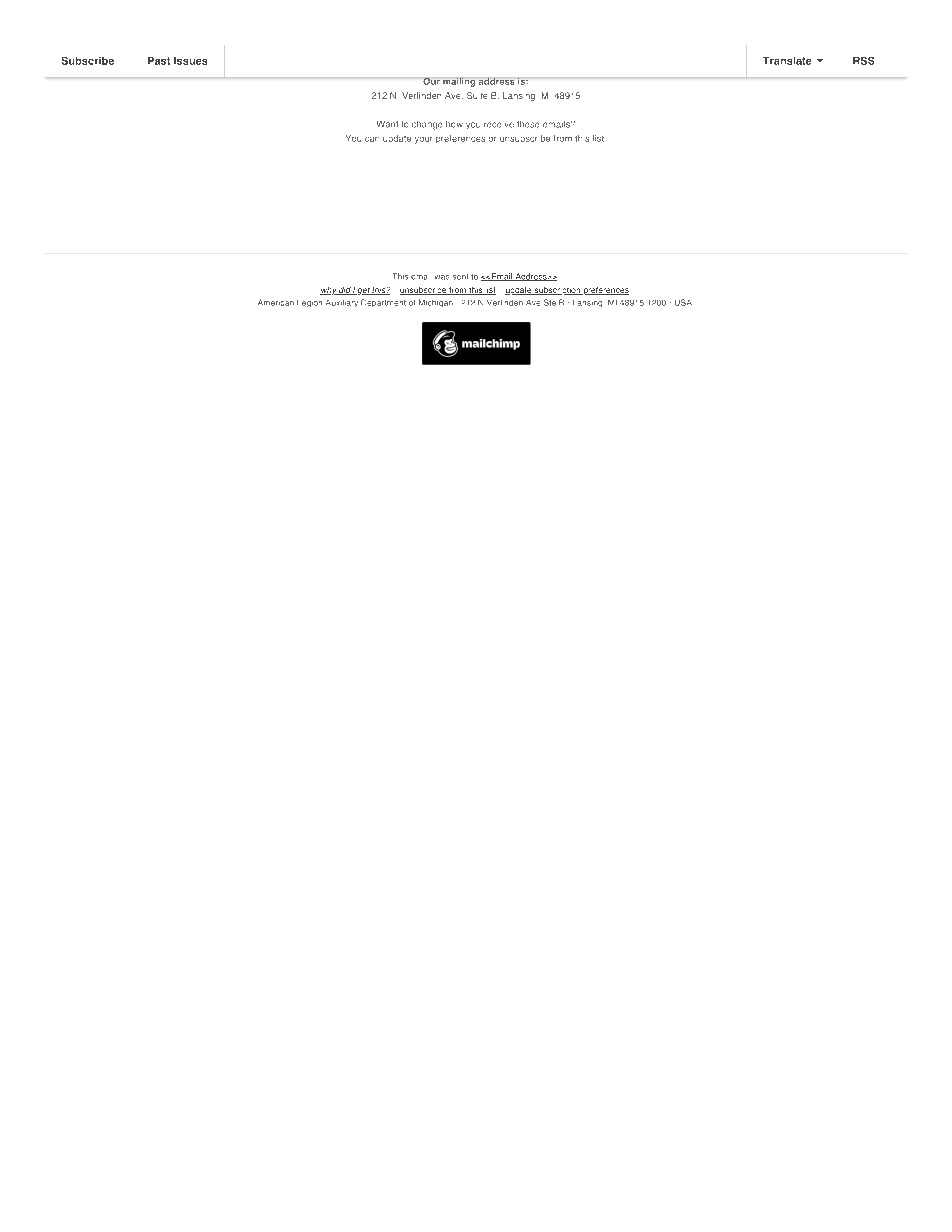 Image resolution: width=952 pixels, height=1232 pixels. I want to click on Translate, so click(787, 61).
